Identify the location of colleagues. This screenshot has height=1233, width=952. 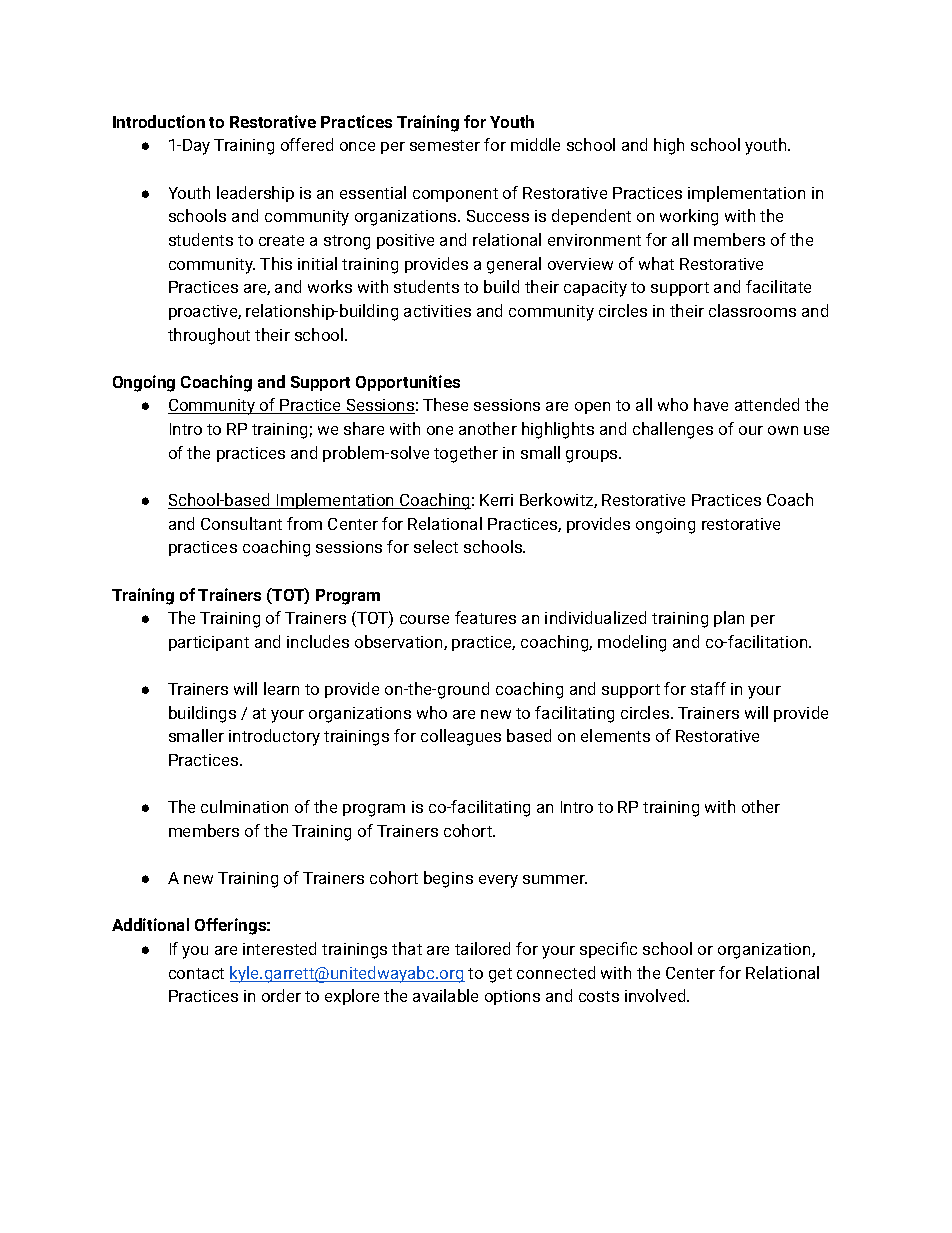
(461, 737).
